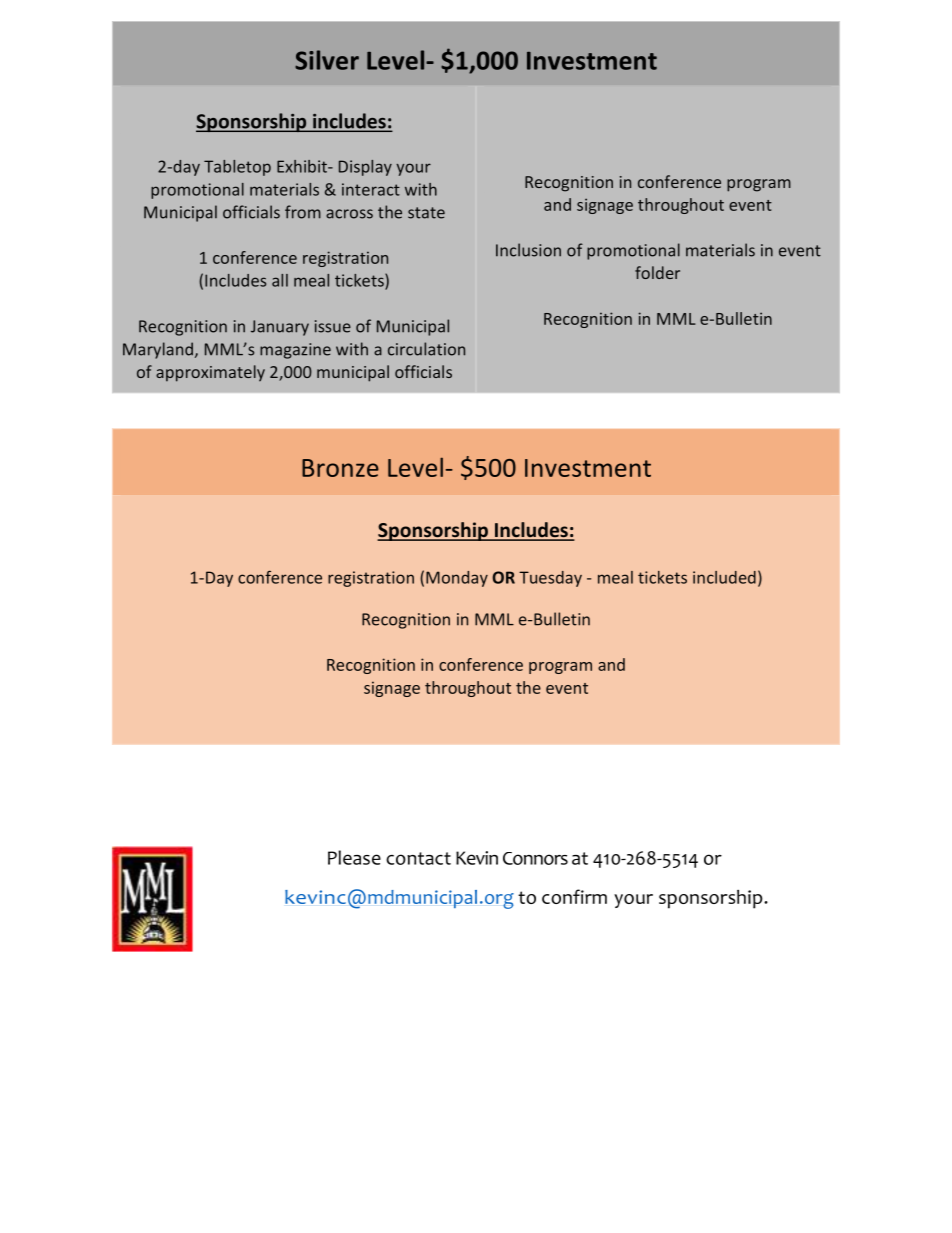 This screenshot has height=1233, width=952. What do you see at coordinates (327, 60) in the screenshot?
I see `Silver` at bounding box center [327, 60].
